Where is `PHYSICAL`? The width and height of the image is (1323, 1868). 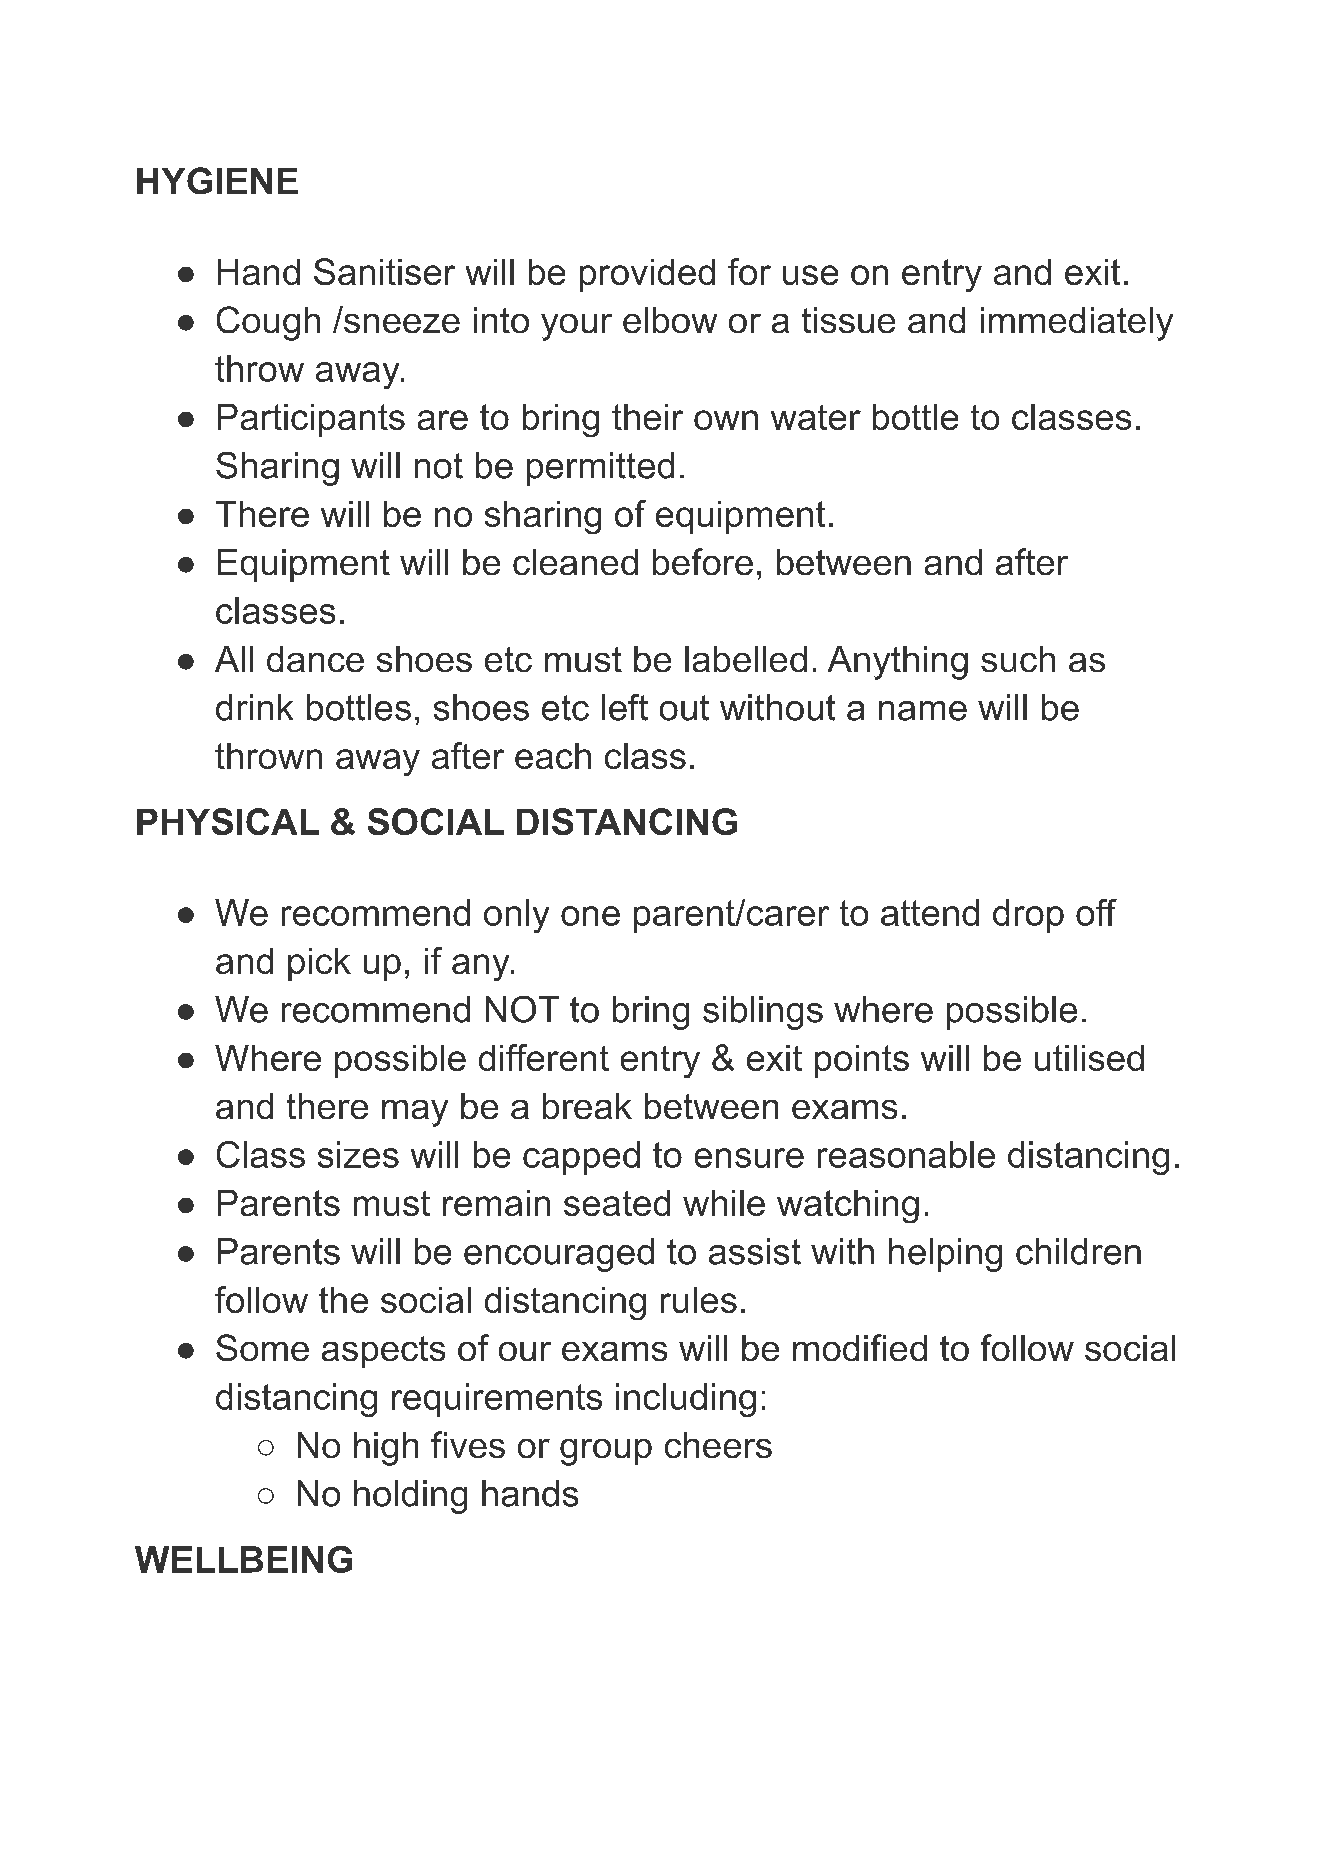
PHYSICAL is located at coordinates (228, 821).
